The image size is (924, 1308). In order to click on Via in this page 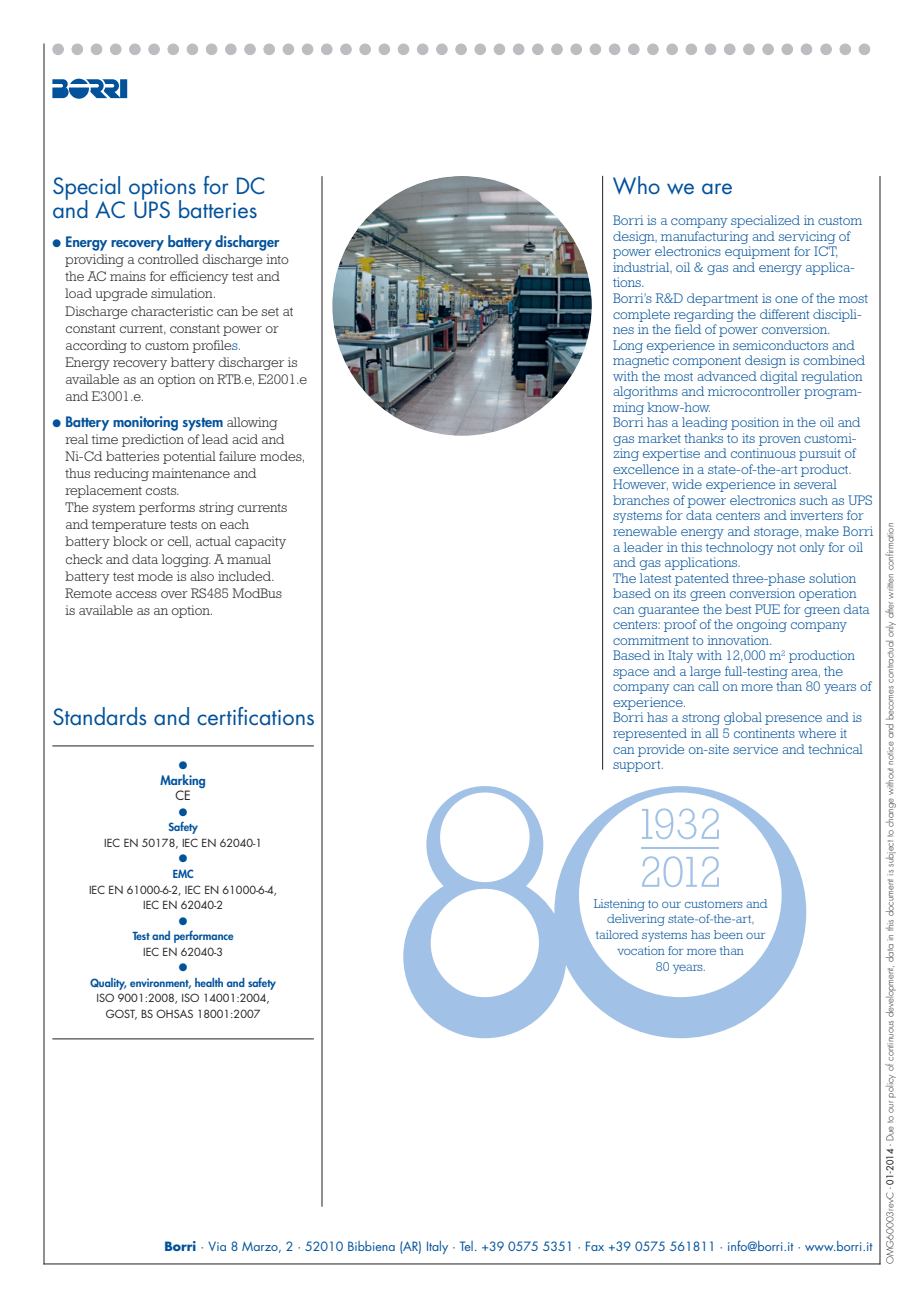, I will do `click(217, 1246)`.
